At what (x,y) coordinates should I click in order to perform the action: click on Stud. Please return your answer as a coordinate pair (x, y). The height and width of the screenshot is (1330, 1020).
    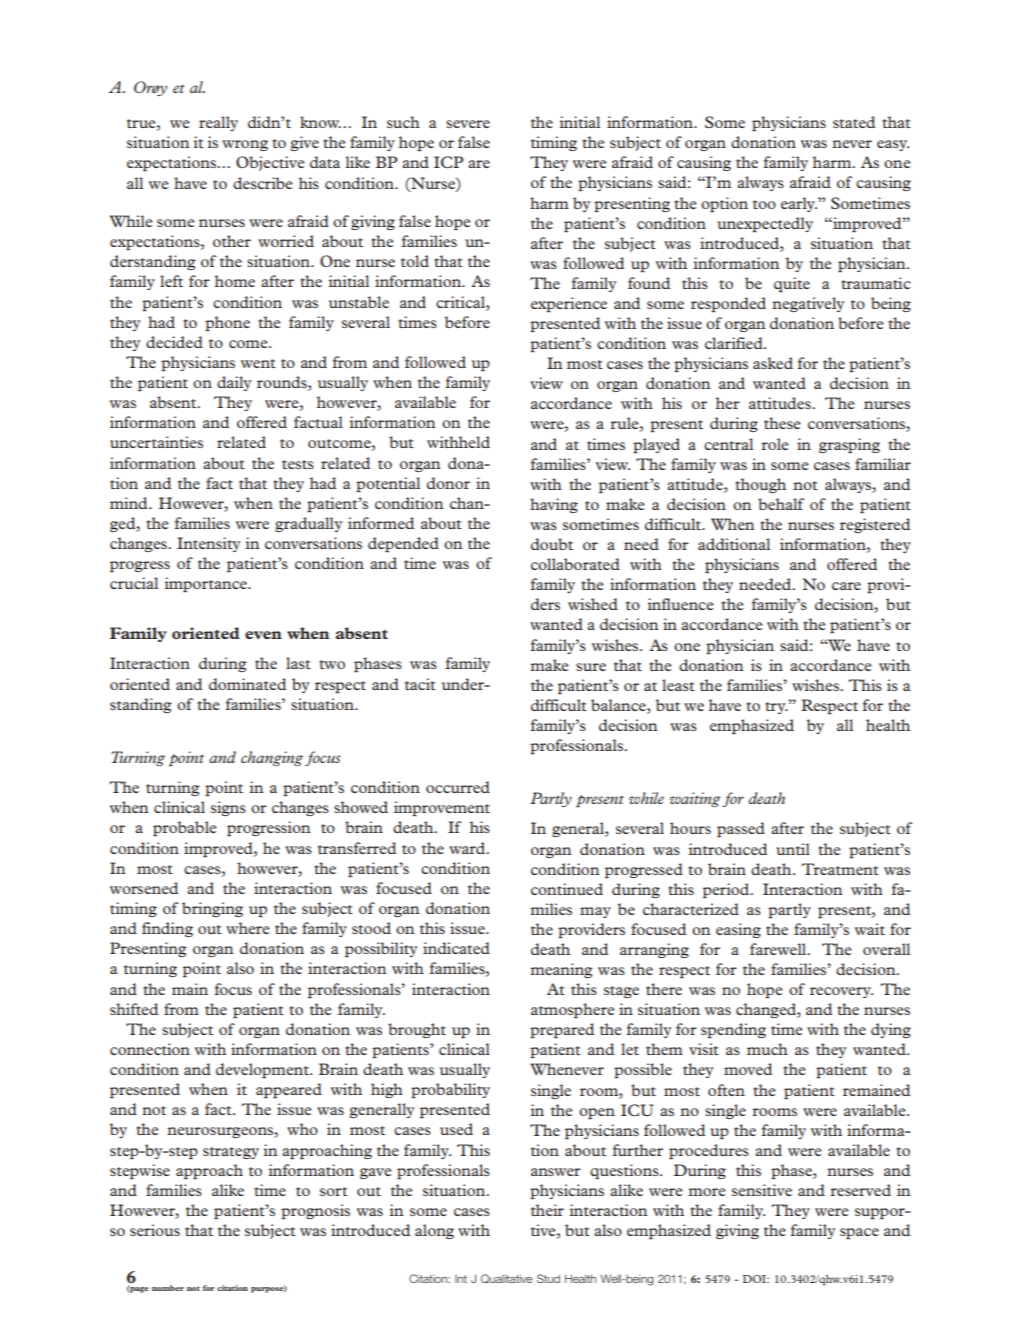
    Looking at the image, I should click on (548, 1278).
